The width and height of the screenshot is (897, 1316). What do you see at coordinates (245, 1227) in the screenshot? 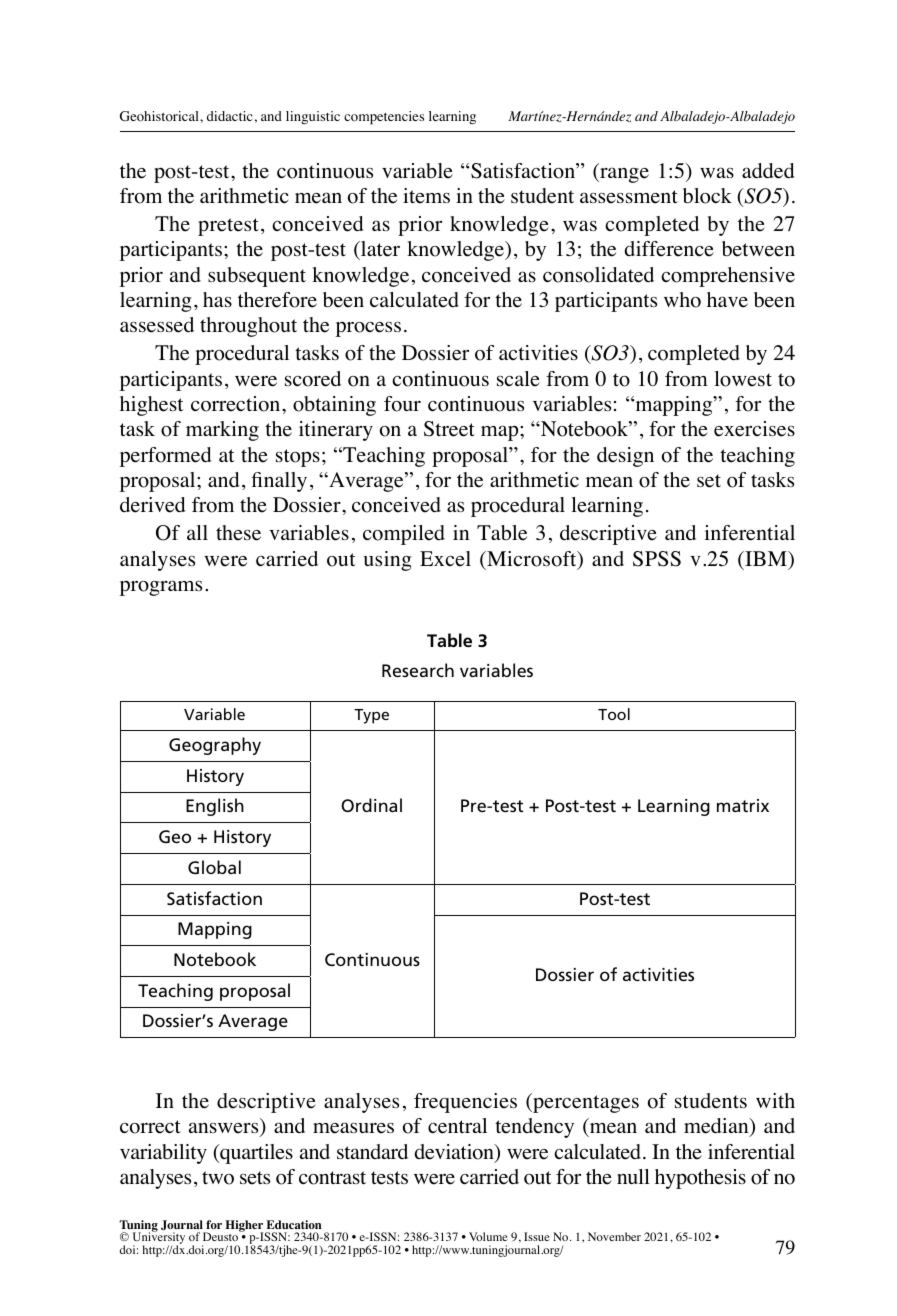
I see `Higher` at bounding box center [245, 1227].
